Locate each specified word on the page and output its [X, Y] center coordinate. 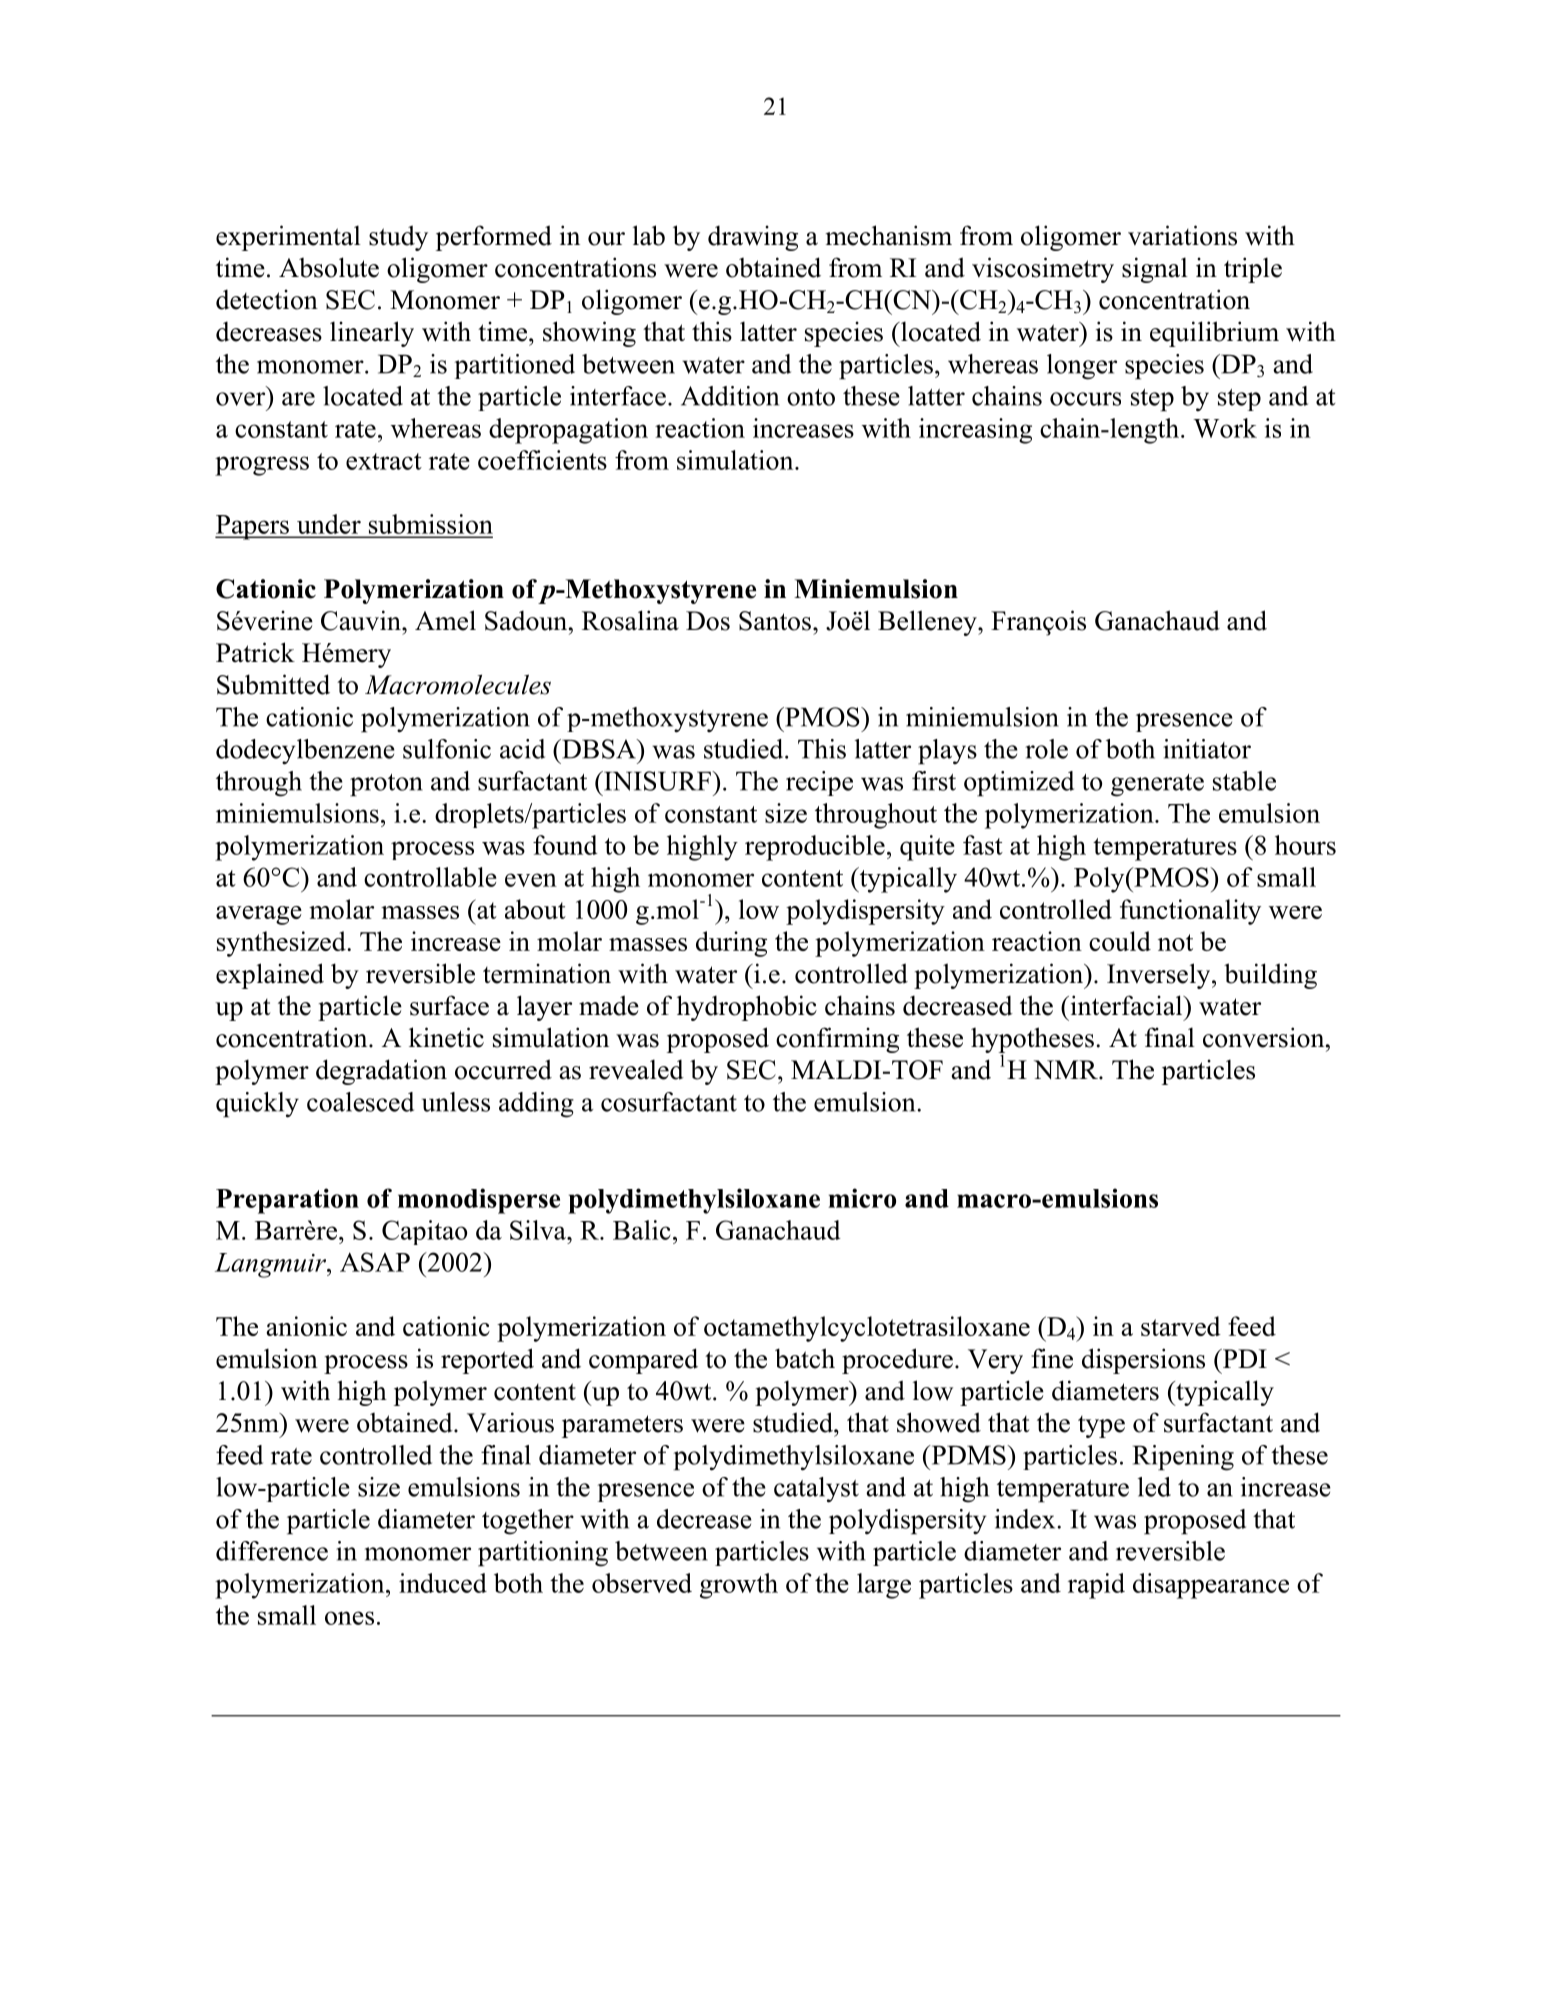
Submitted [273, 684]
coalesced [360, 1102]
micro [862, 1198]
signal [1155, 270]
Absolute [329, 267]
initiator [1207, 749]
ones [349, 1618]
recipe [819, 783]
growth [739, 1586]
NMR [1067, 1069]
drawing [753, 238]
